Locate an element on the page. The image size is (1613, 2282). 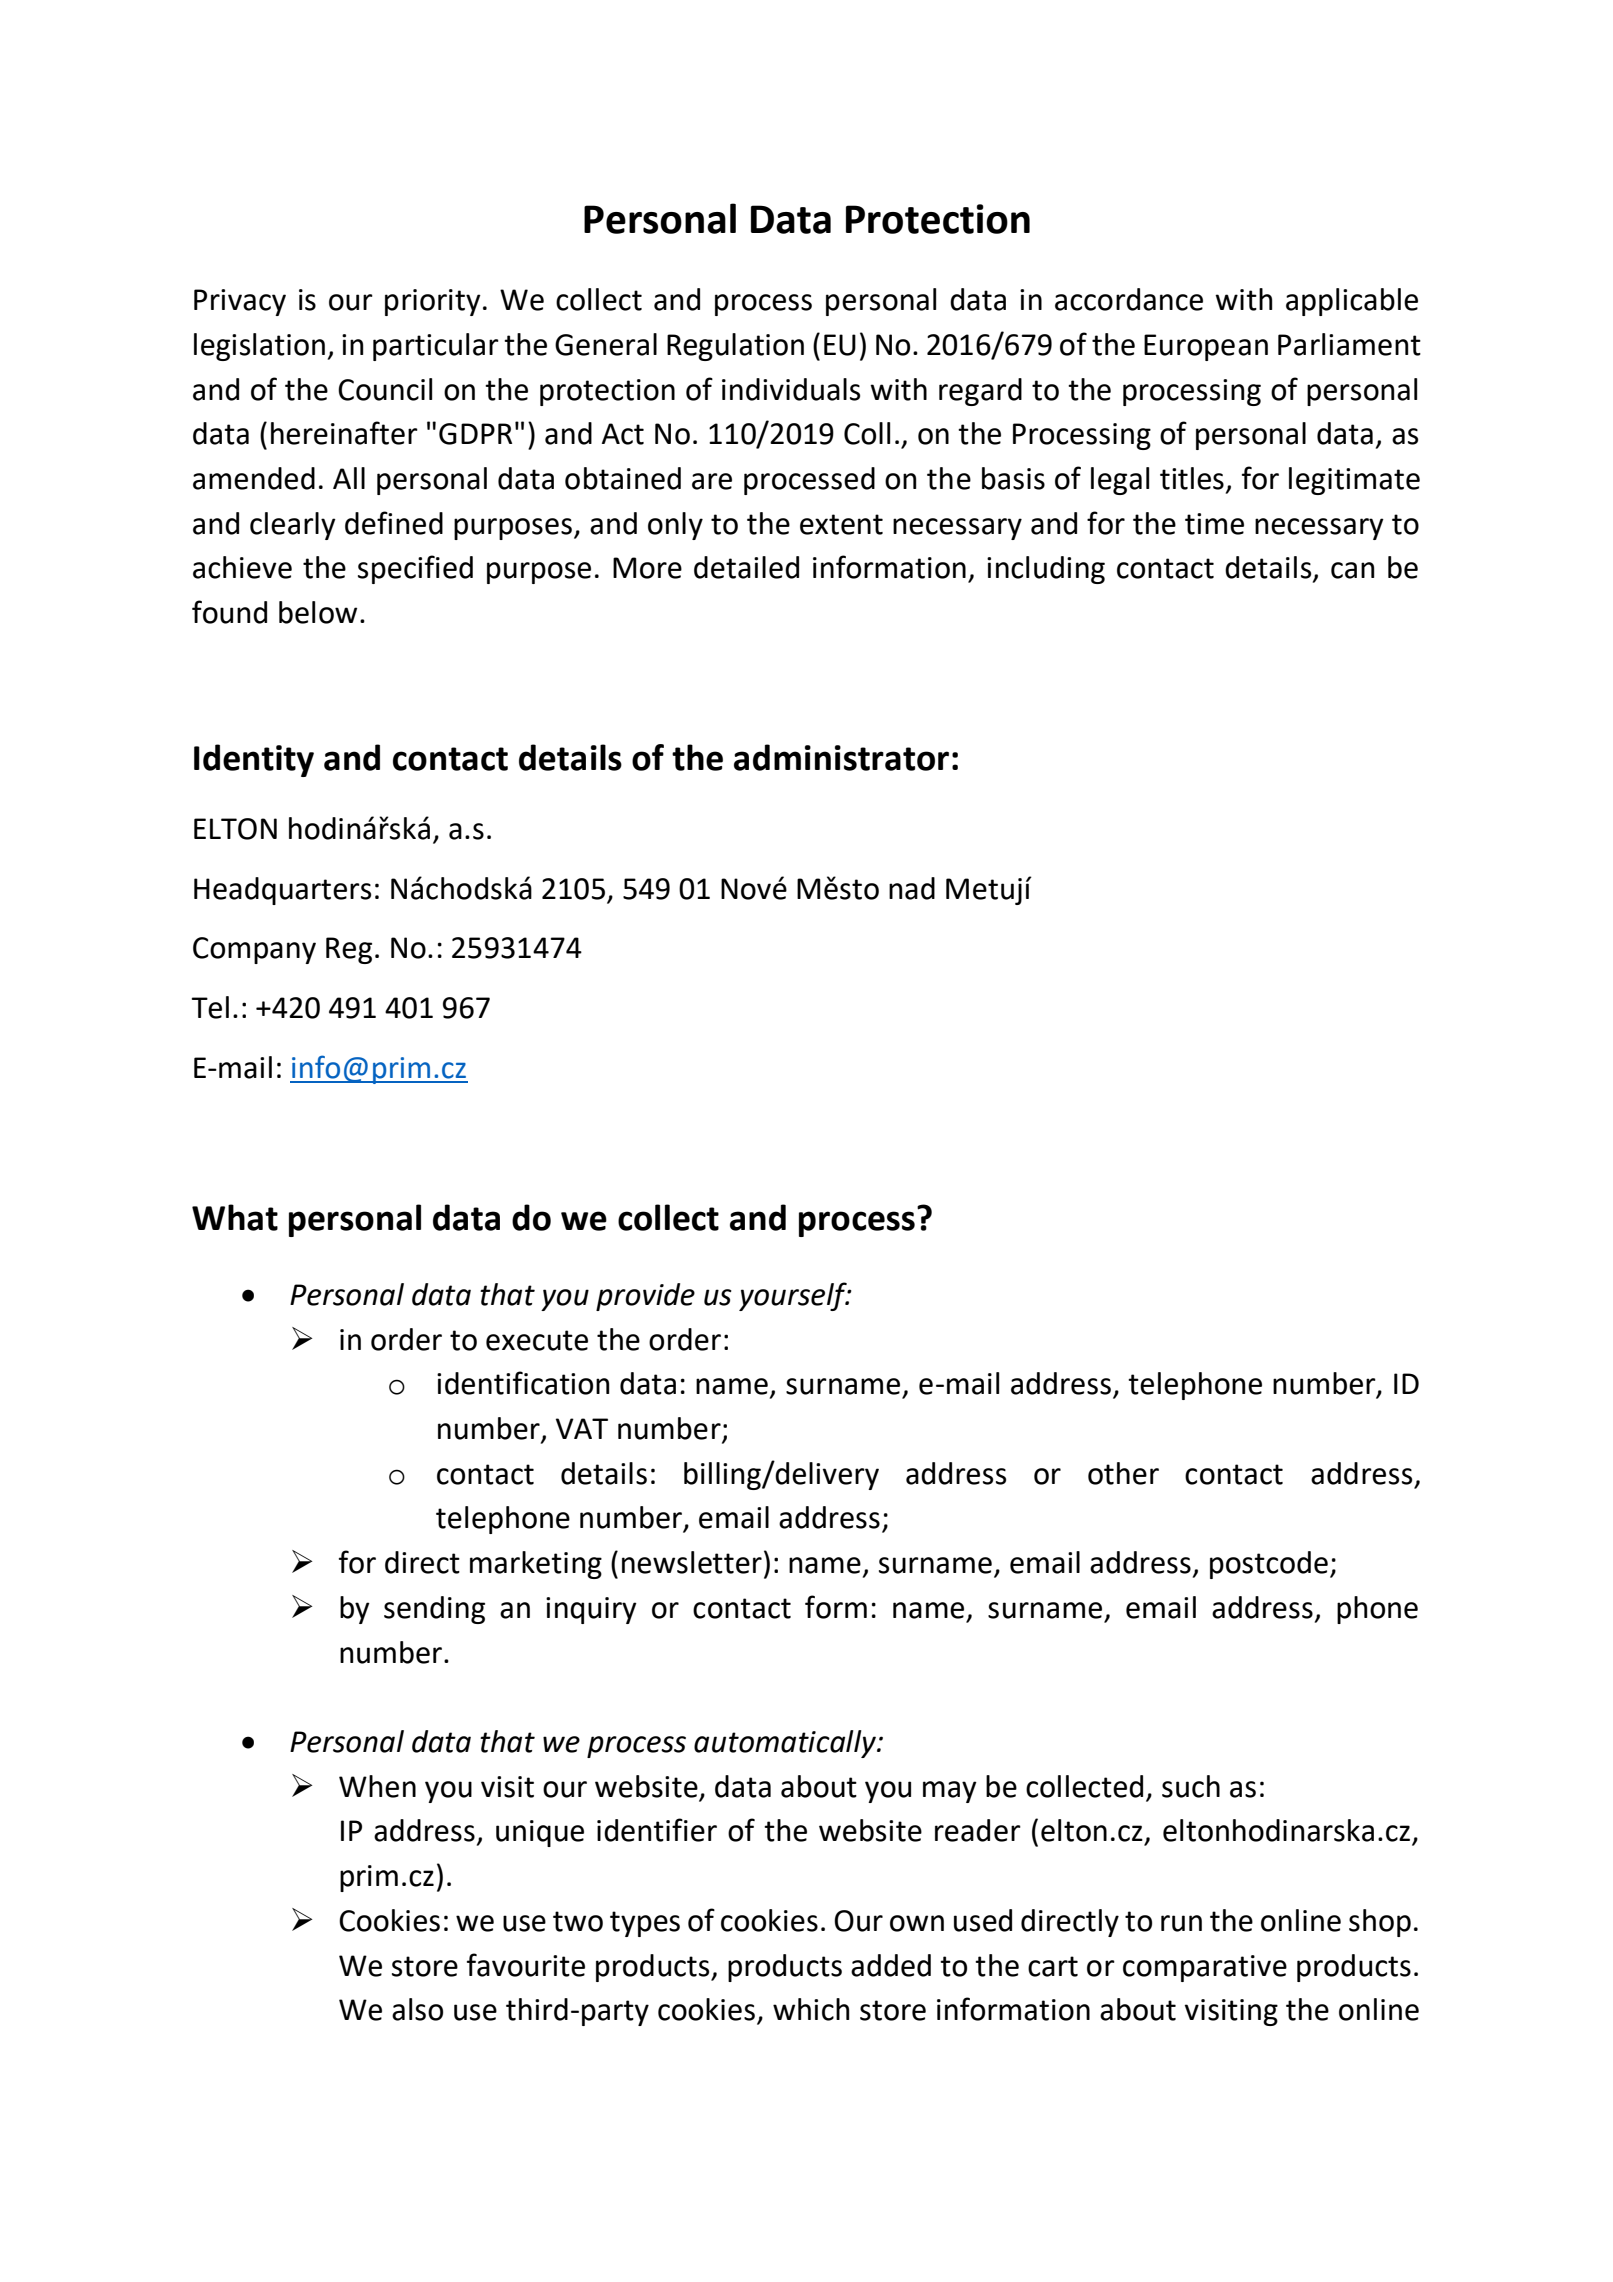
Council is located at coordinates (385, 389).
